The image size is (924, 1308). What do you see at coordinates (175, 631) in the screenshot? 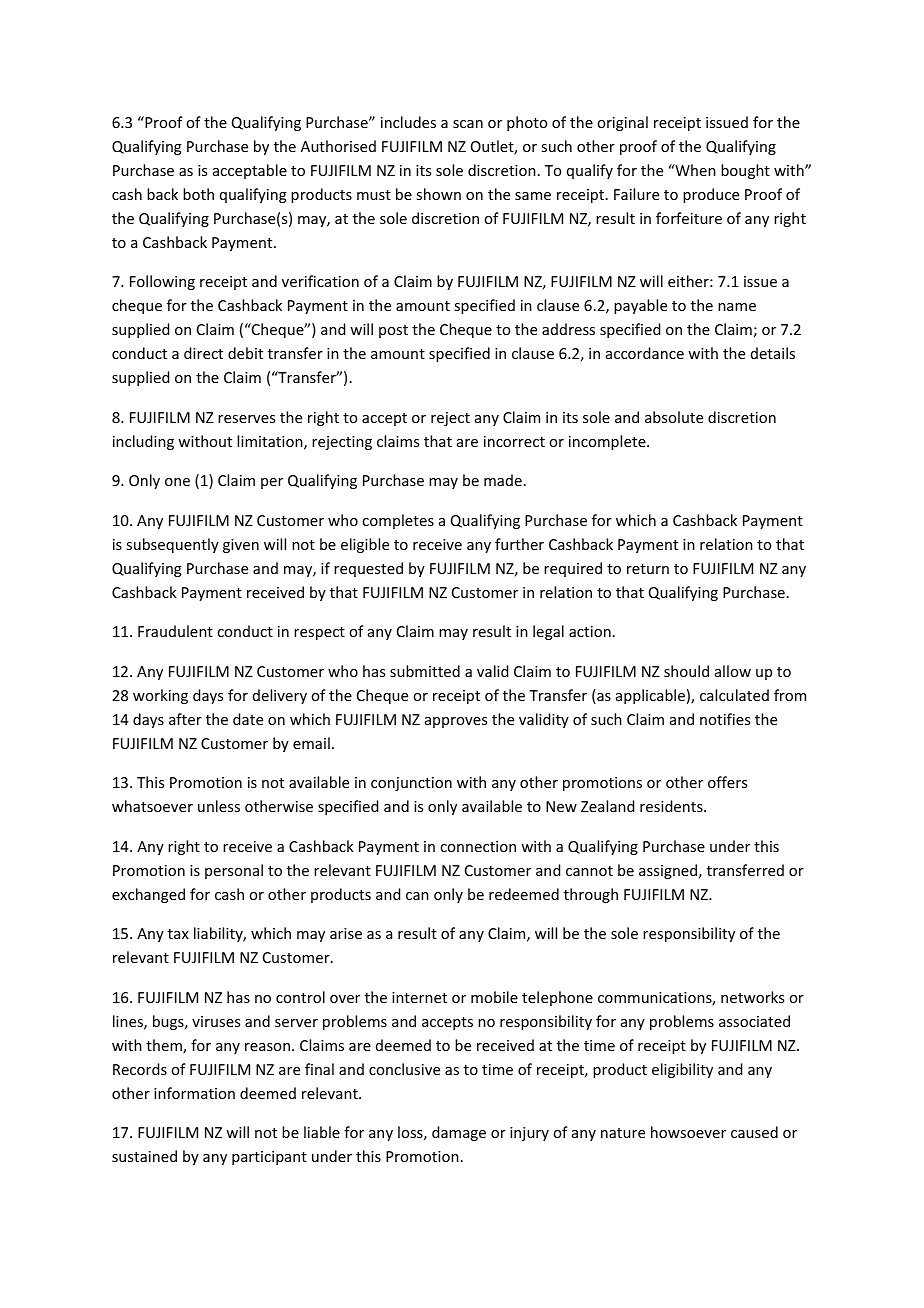
I see `Fraudulent` at bounding box center [175, 631].
